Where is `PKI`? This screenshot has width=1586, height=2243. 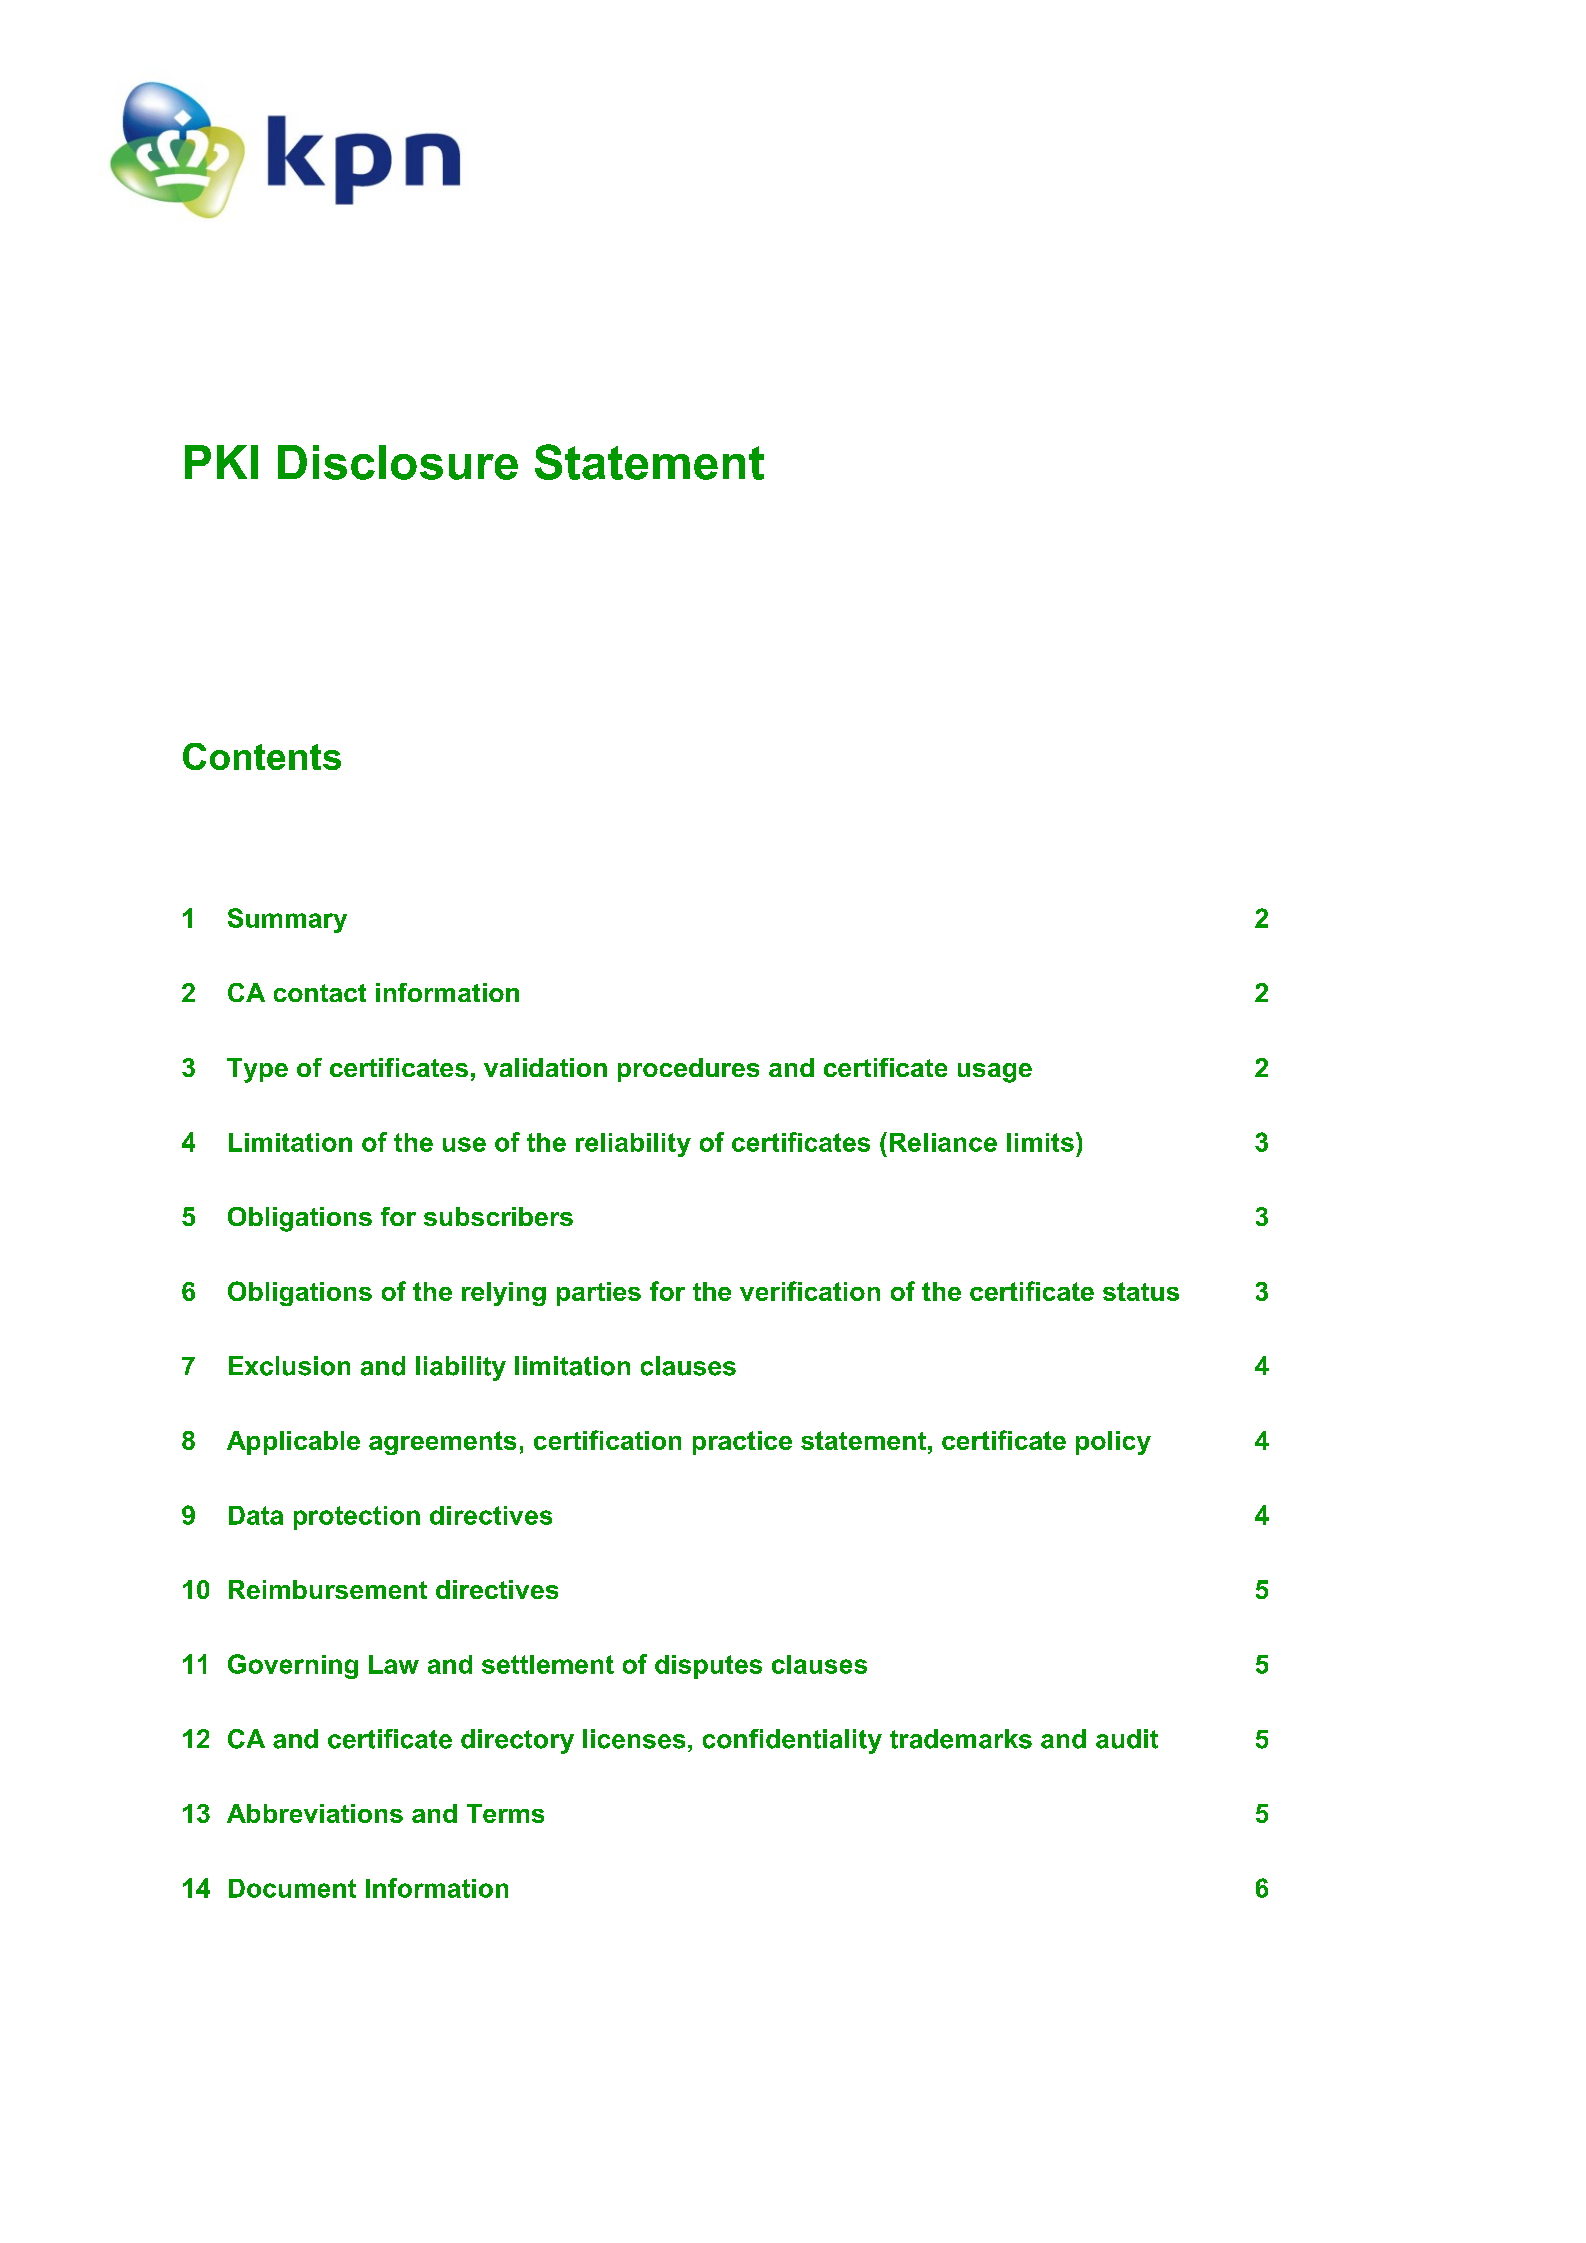
PKI is located at coordinates (221, 462).
